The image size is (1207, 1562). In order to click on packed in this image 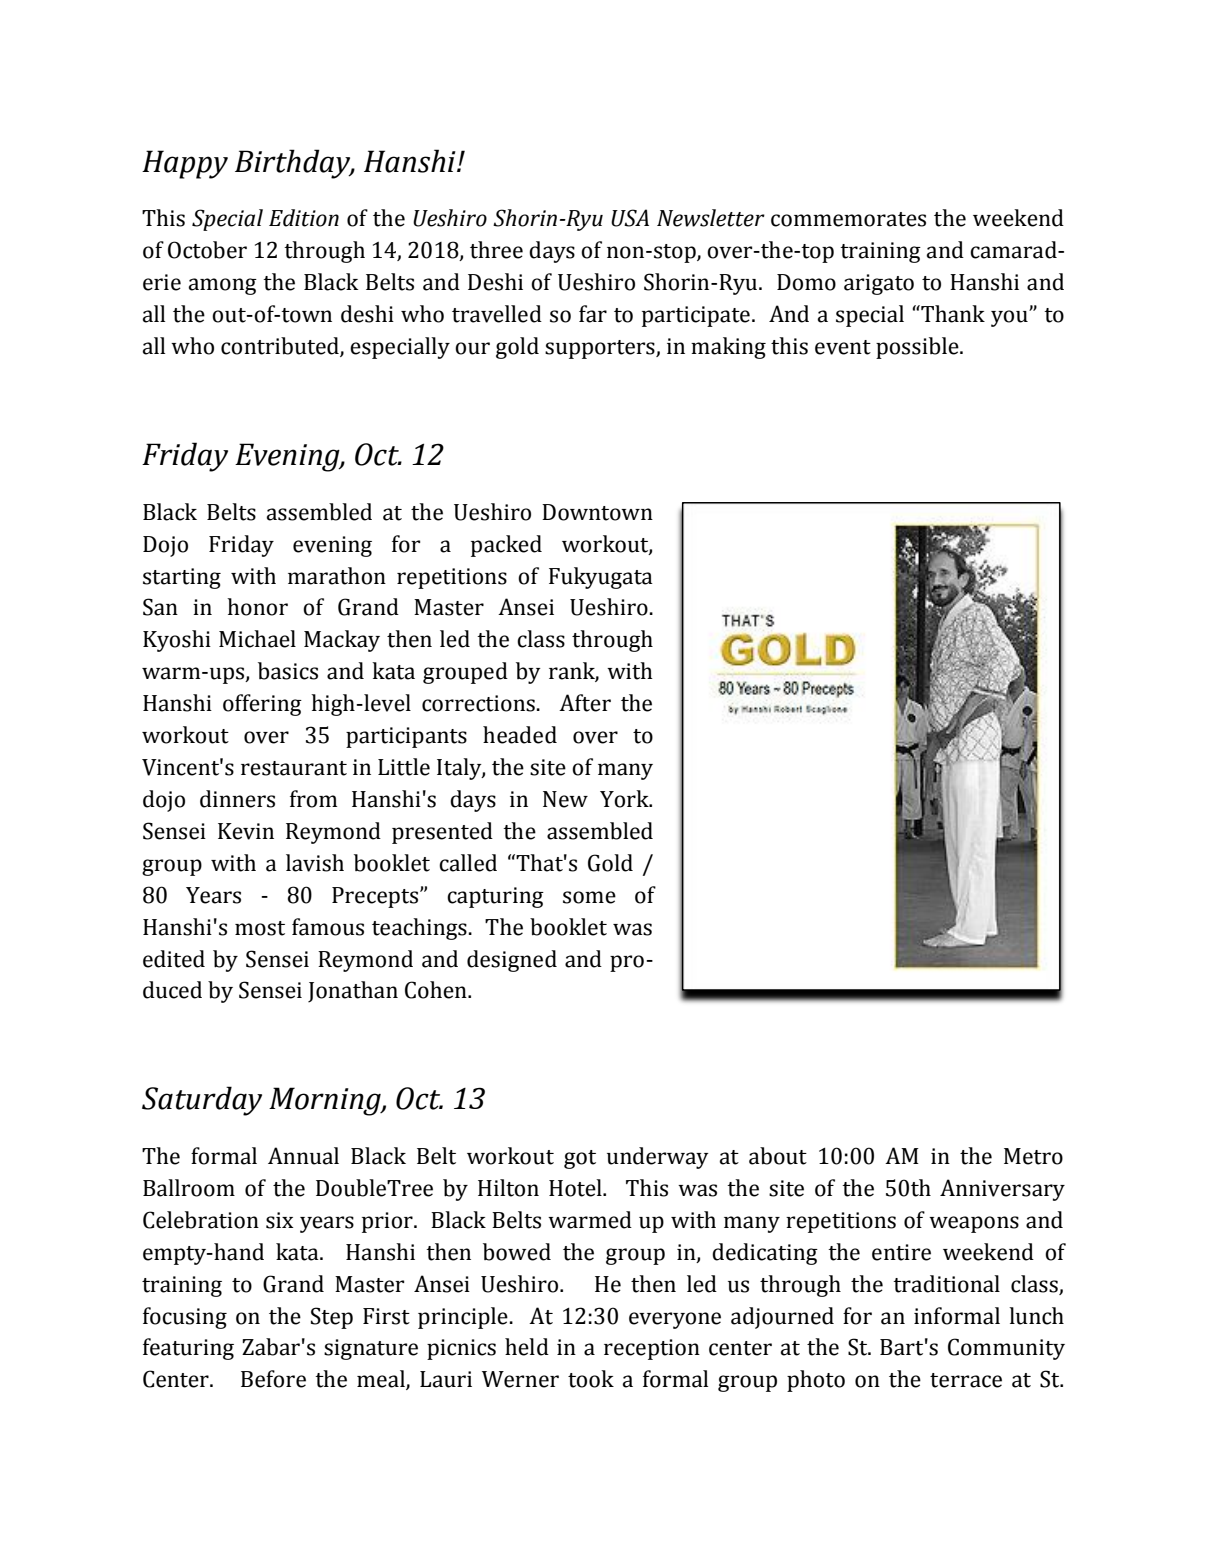, I will do `click(506, 546)`.
